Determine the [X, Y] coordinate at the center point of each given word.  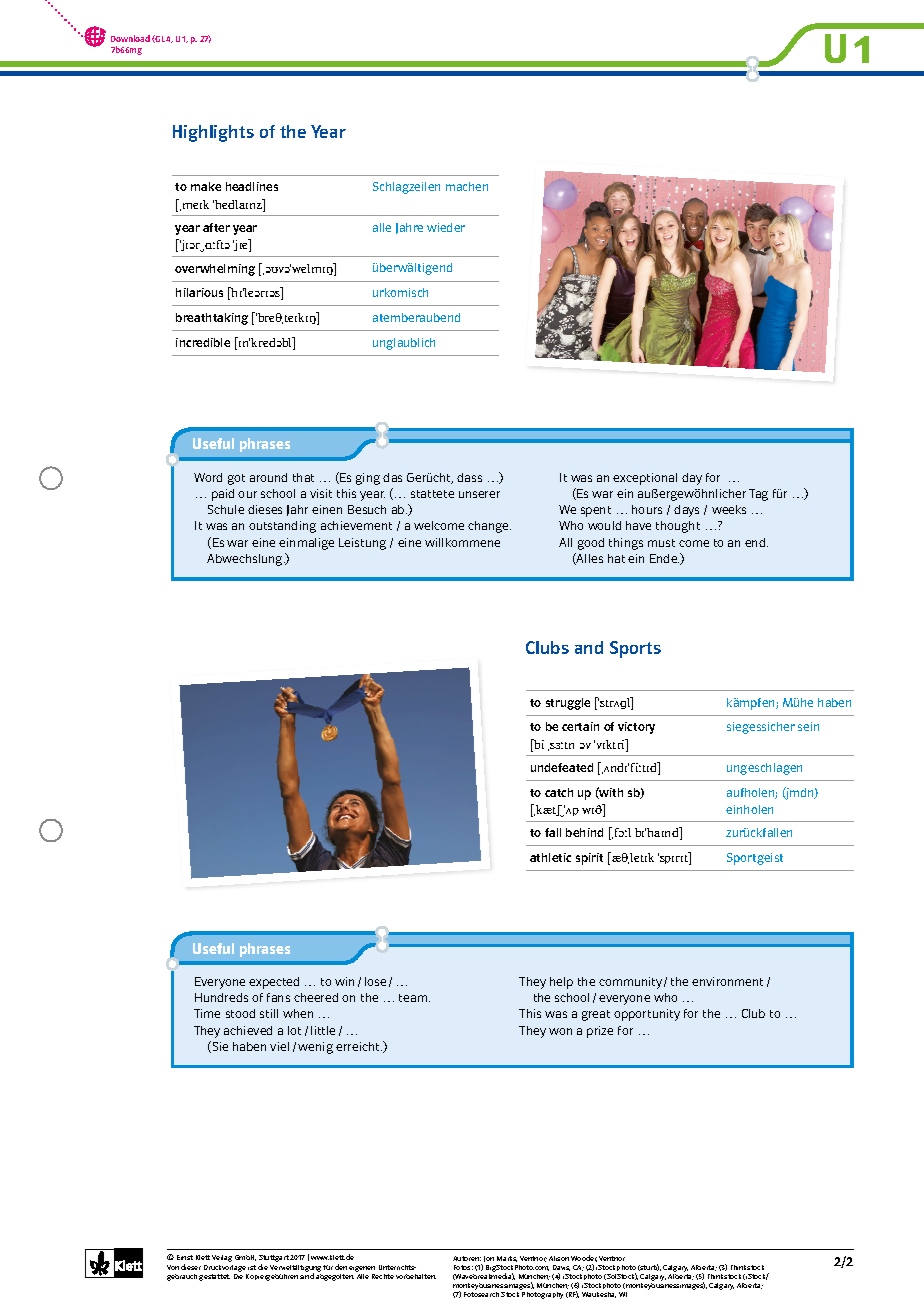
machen [467, 186]
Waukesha [599, 1295]
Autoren [467, 1258]
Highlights [213, 133]
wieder [446, 227]
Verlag [222, 1258]
